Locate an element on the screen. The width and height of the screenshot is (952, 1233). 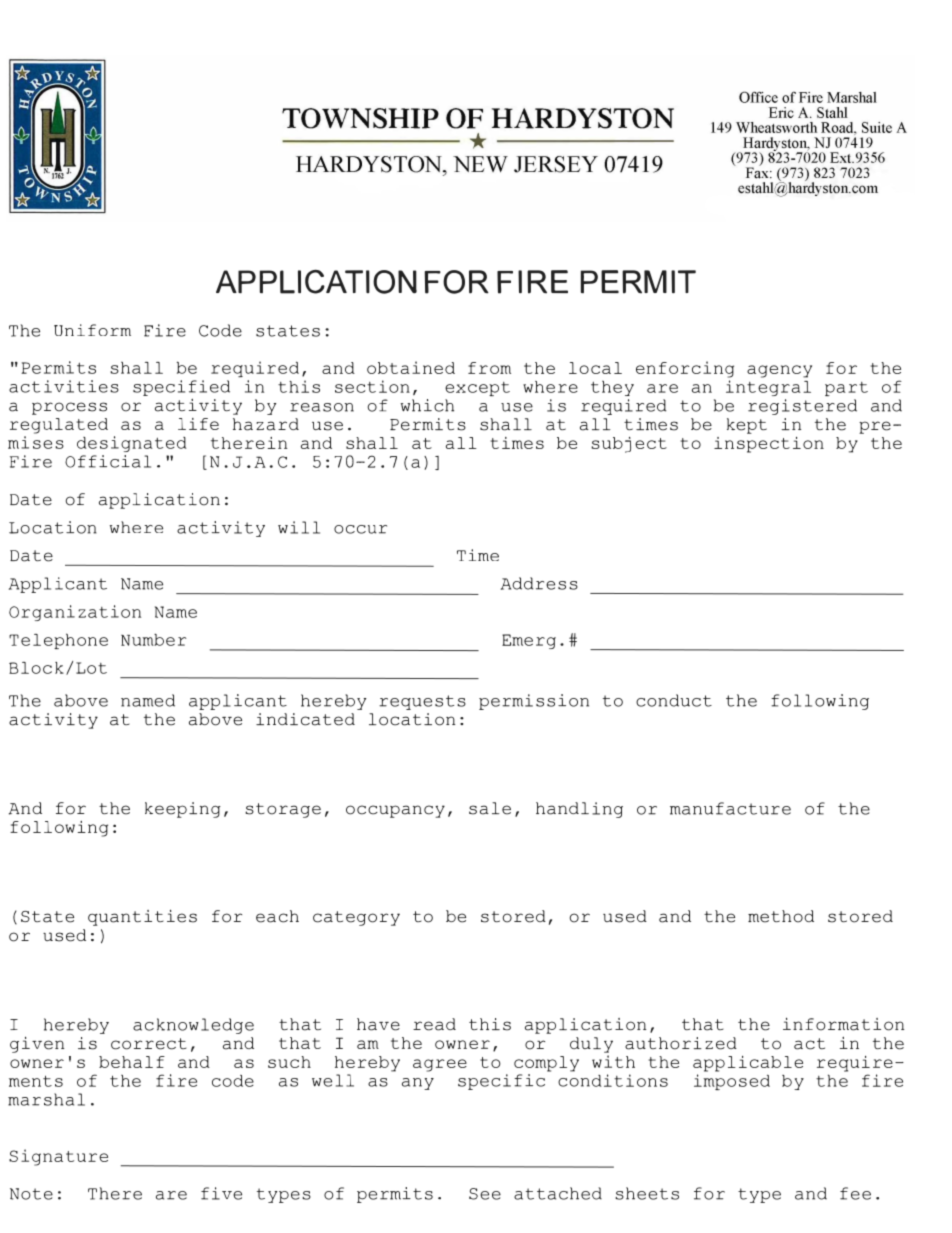
Number is located at coordinates (154, 639).
